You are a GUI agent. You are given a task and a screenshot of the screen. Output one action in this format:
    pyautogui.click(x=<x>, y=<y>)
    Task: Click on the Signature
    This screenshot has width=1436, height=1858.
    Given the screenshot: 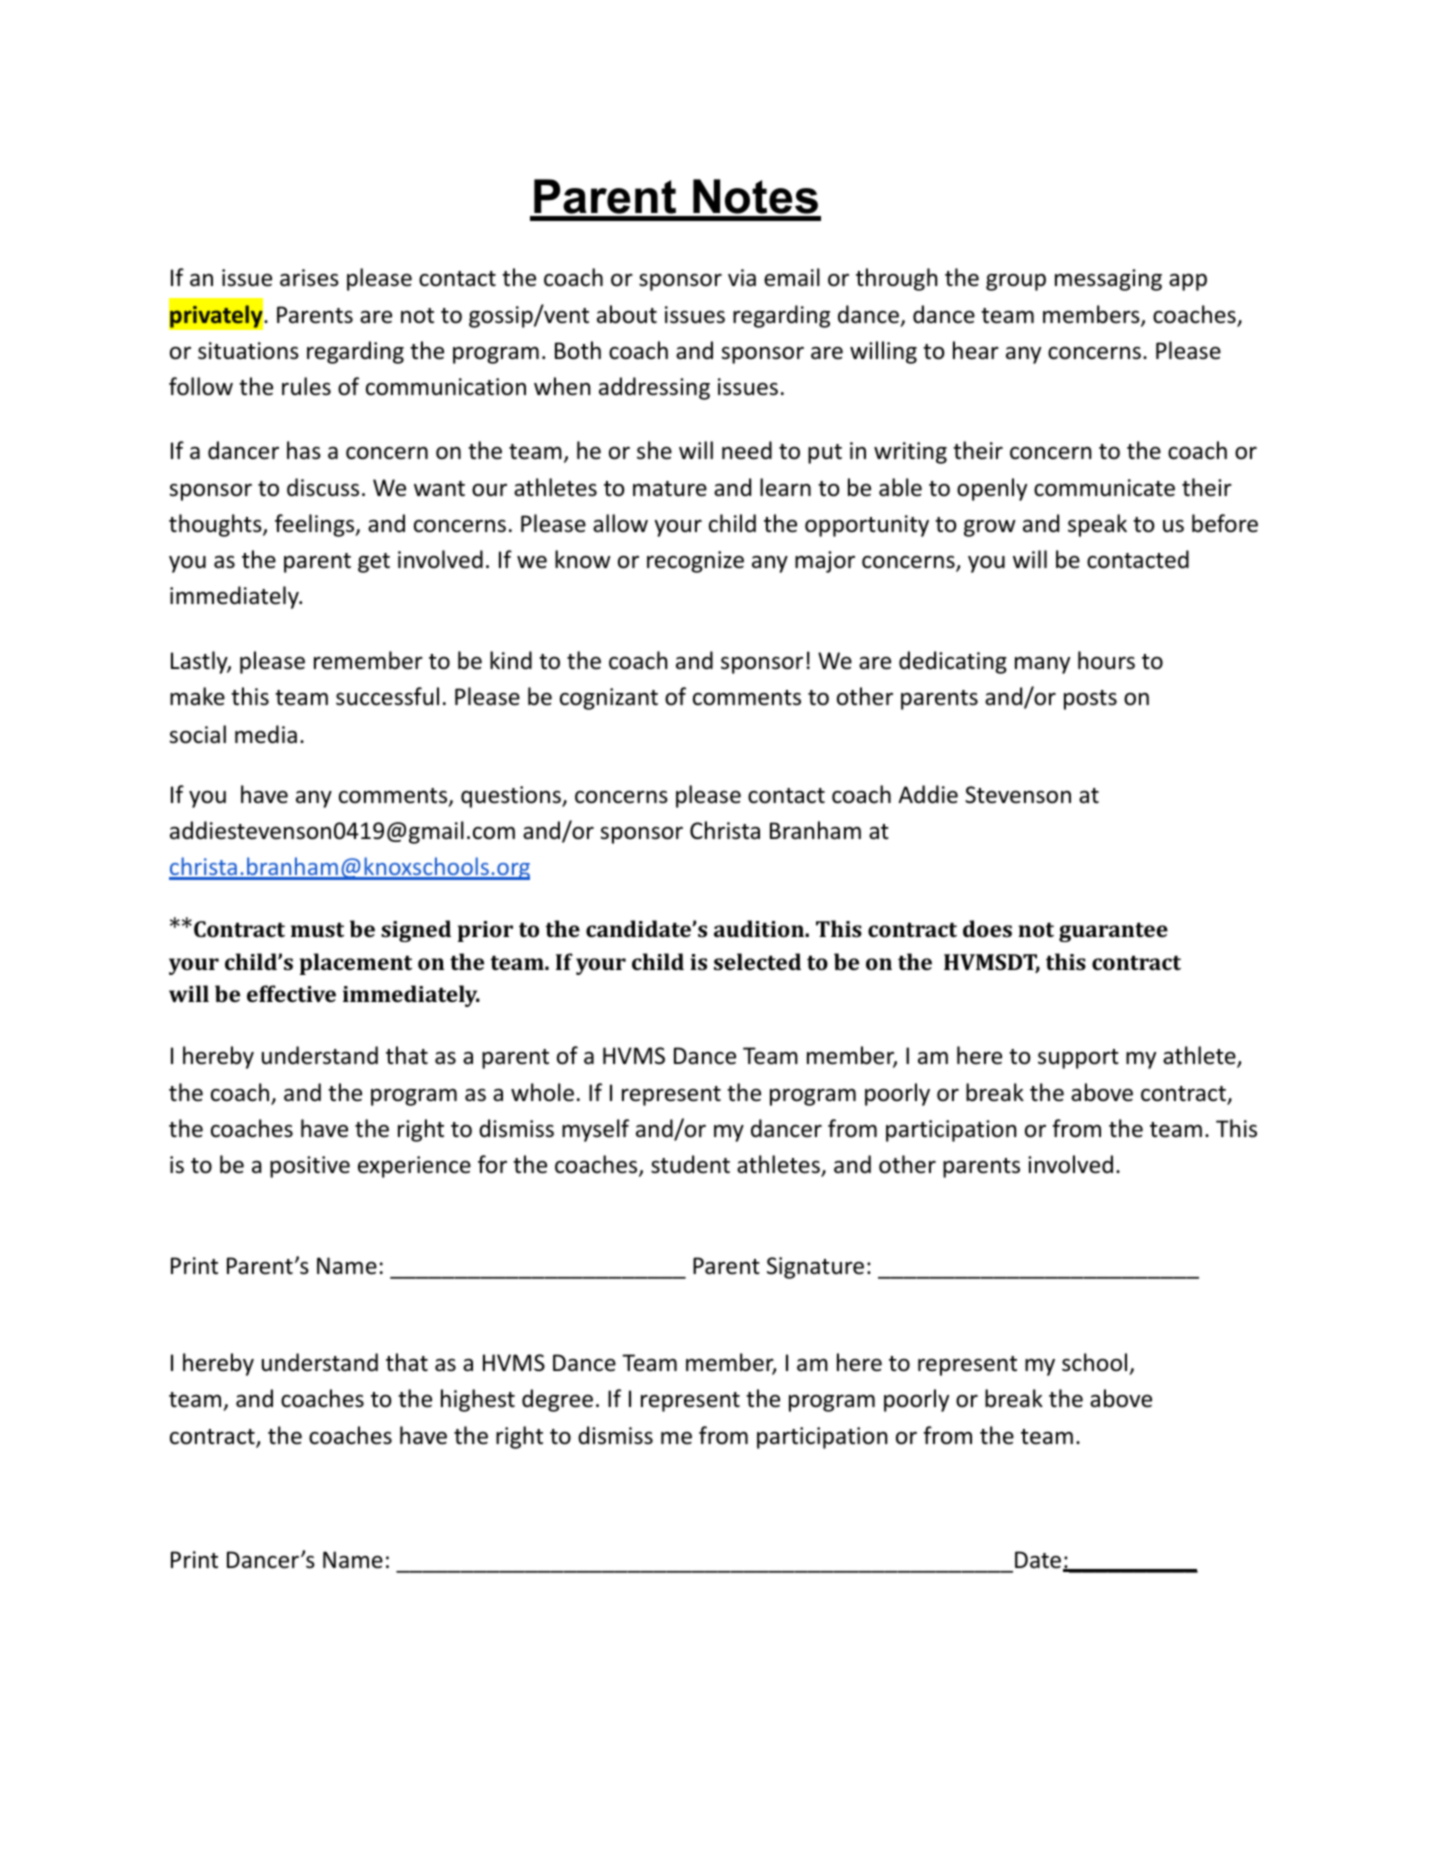 What is the action you would take?
    pyautogui.click(x=815, y=1268)
